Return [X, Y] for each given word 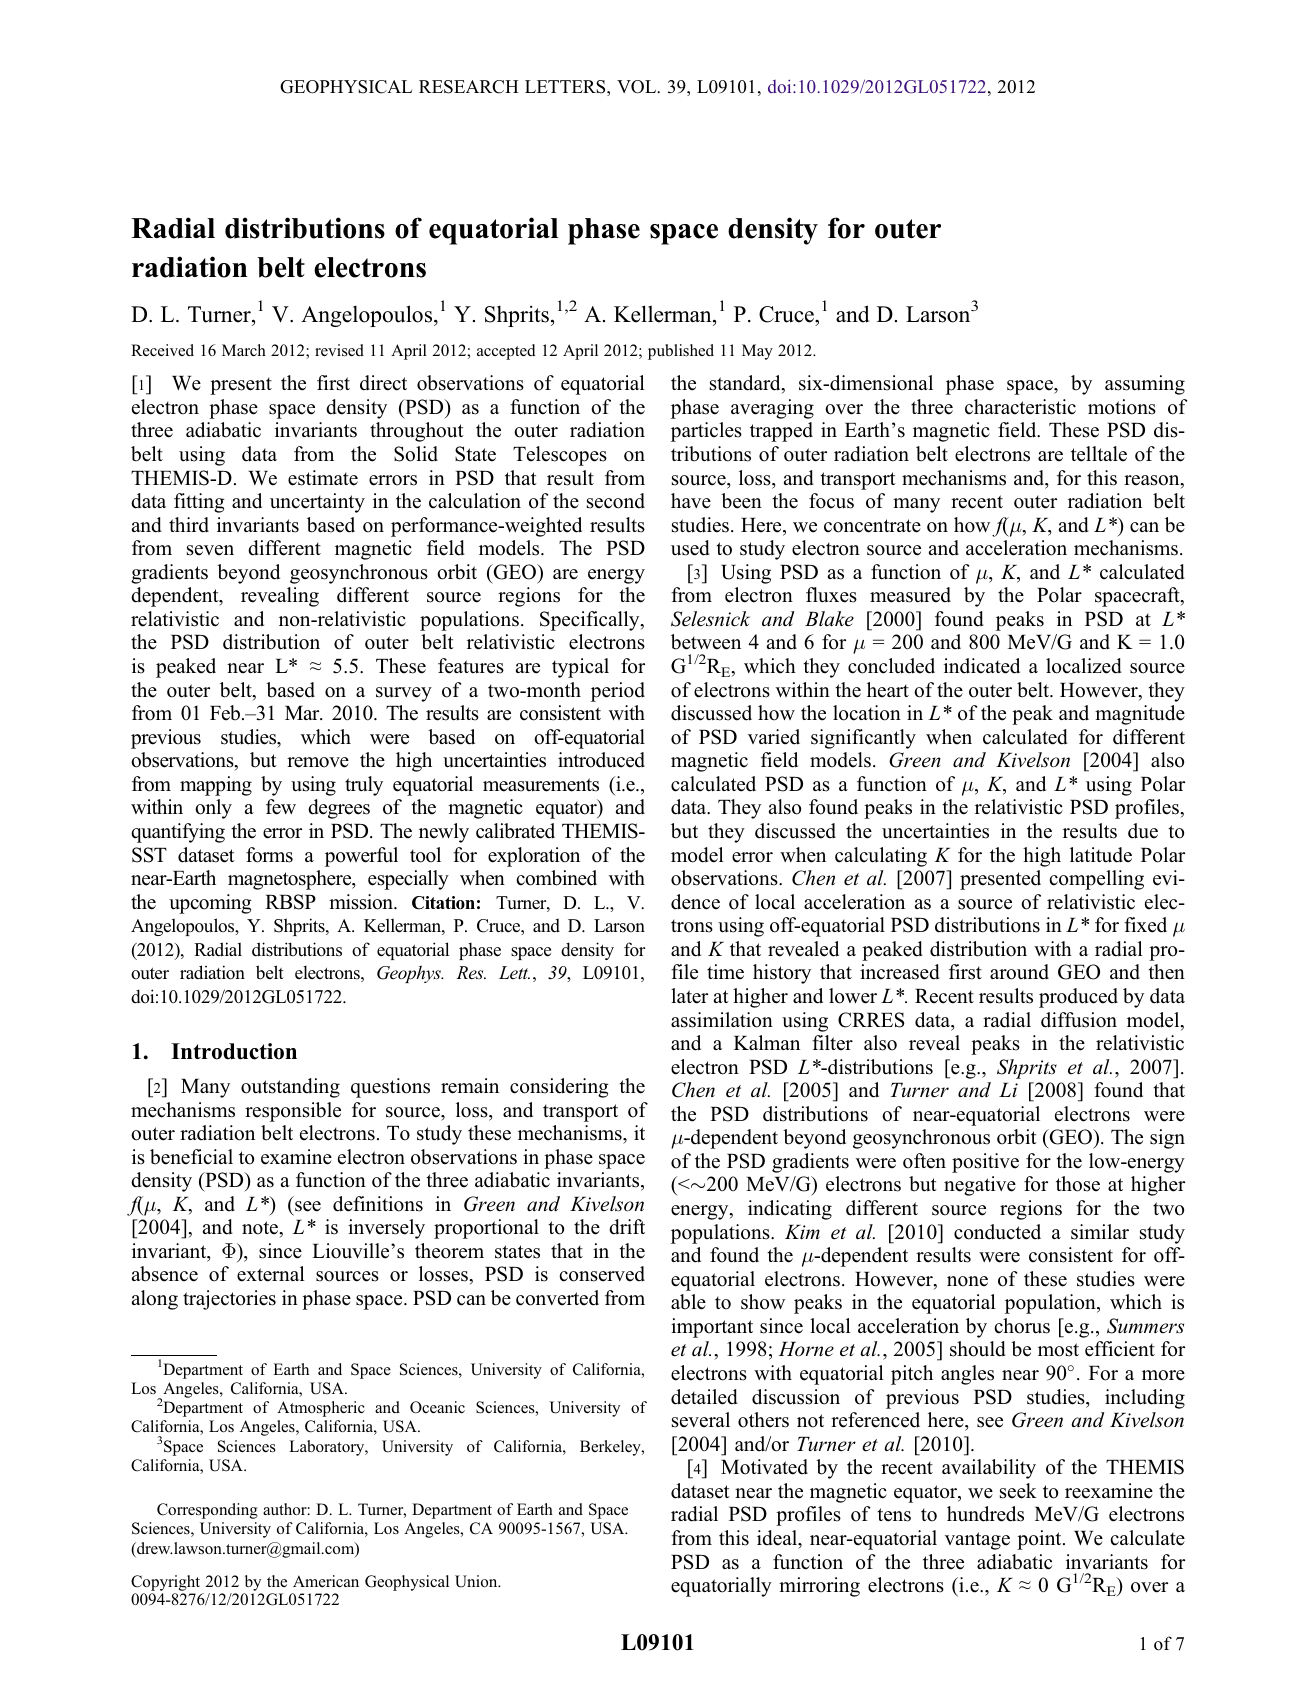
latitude [1101, 855]
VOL [638, 87]
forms [269, 855]
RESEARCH [468, 87]
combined [556, 878]
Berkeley [611, 1448]
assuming [1145, 385]
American [326, 1581]
